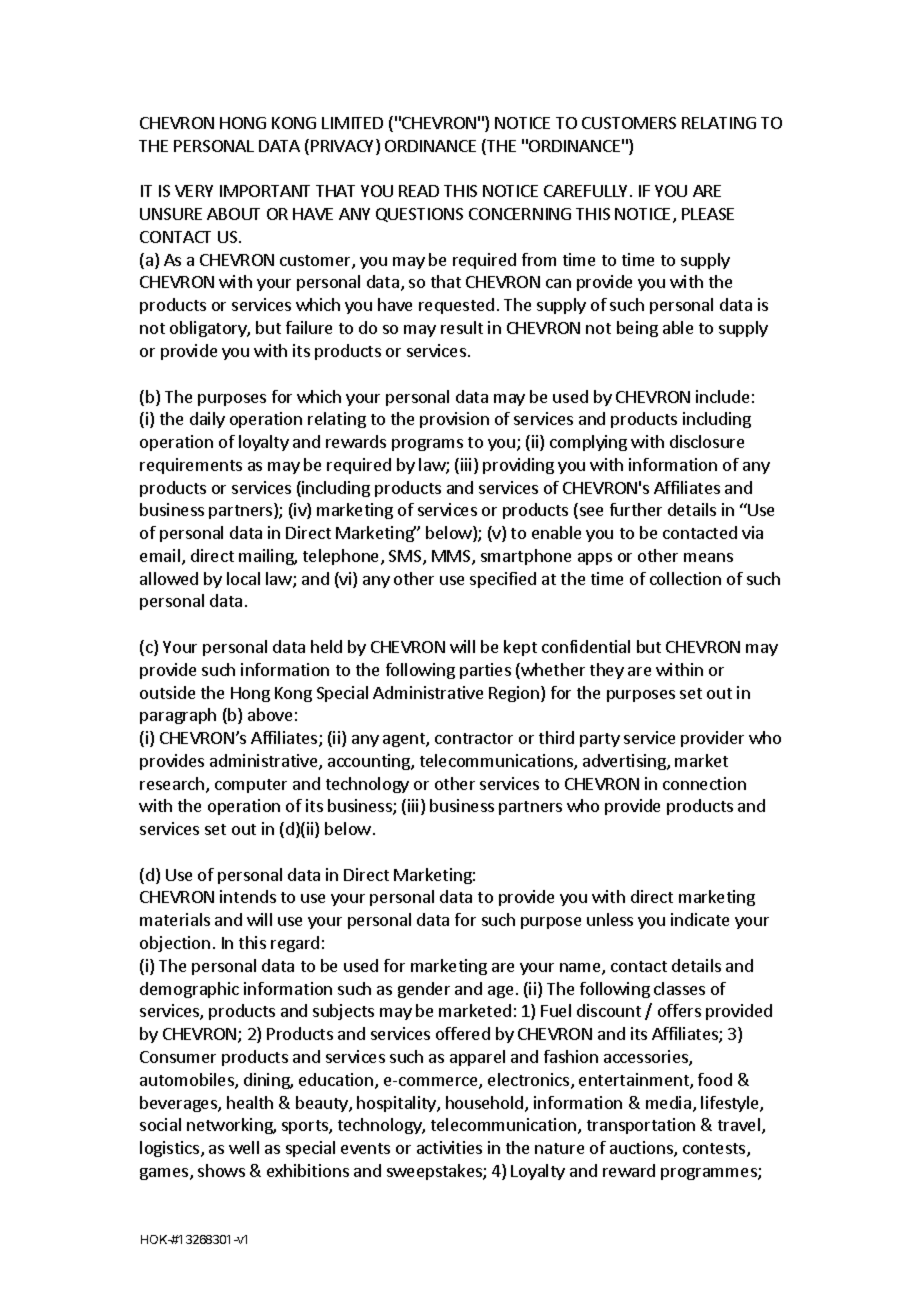  Describe the element at coordinates (427, 445) in the document. I see `programs` at that location.
